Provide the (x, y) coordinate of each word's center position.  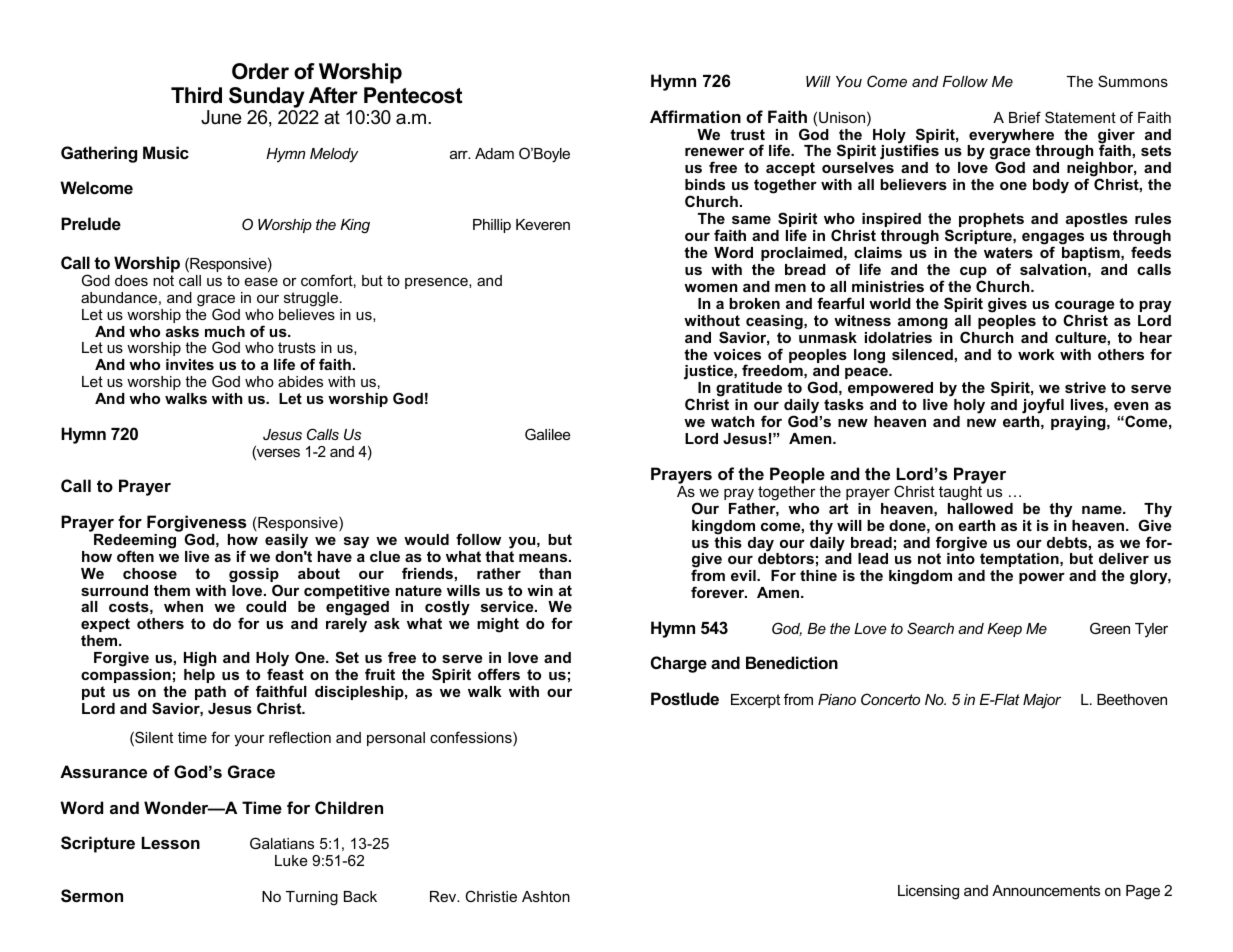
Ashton (546, 896)
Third (196, 95)
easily (286, 541)
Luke (291, 860)
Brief (1025, 117)
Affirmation (695, 116)
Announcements (1046, 890)
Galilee (548, 434)
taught (962, 492)
